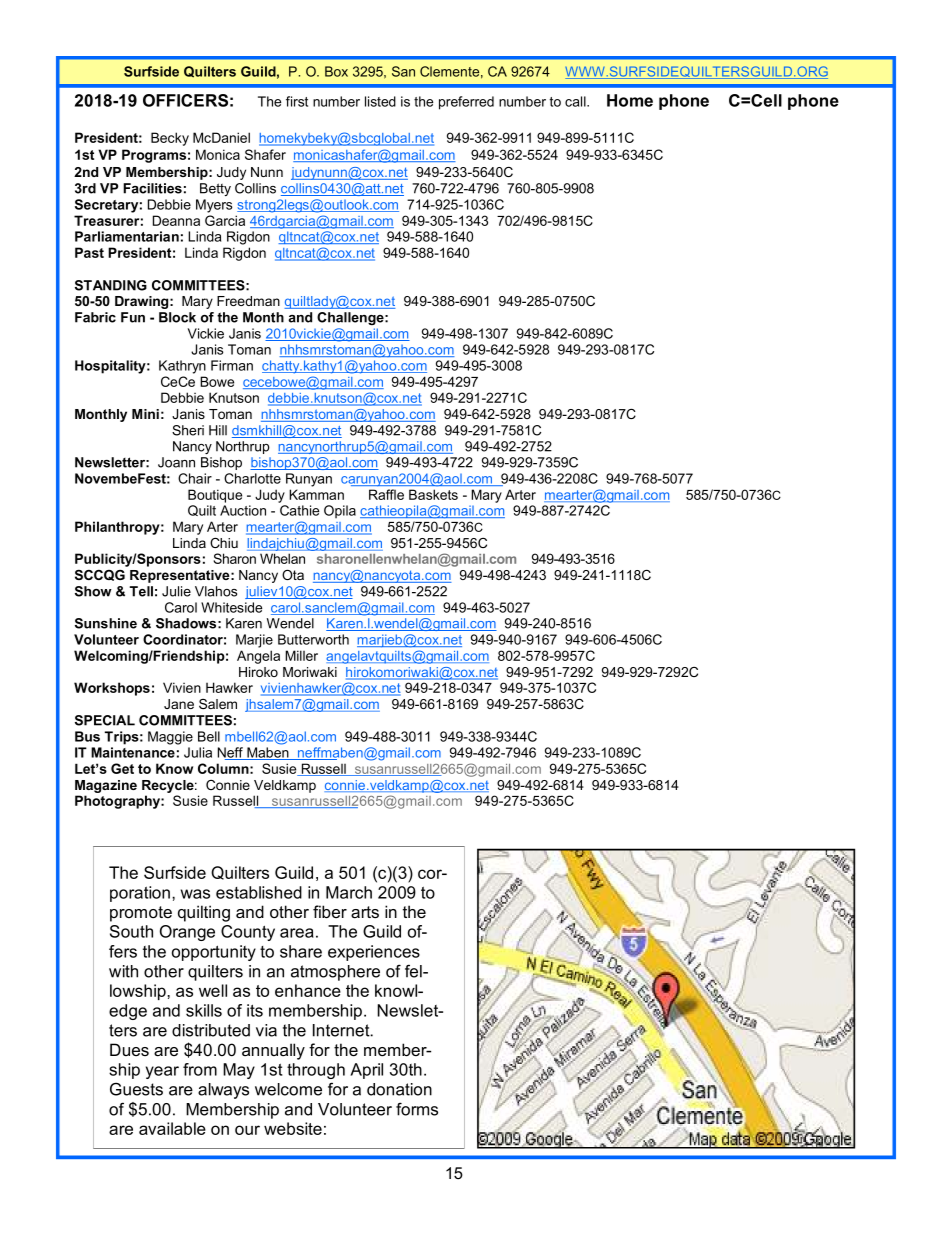 The height and width of the document is (1233, 952). What do you see at coordinates (301, 655) in the document?
I see `Miller` at bounding box center [301, 655].
